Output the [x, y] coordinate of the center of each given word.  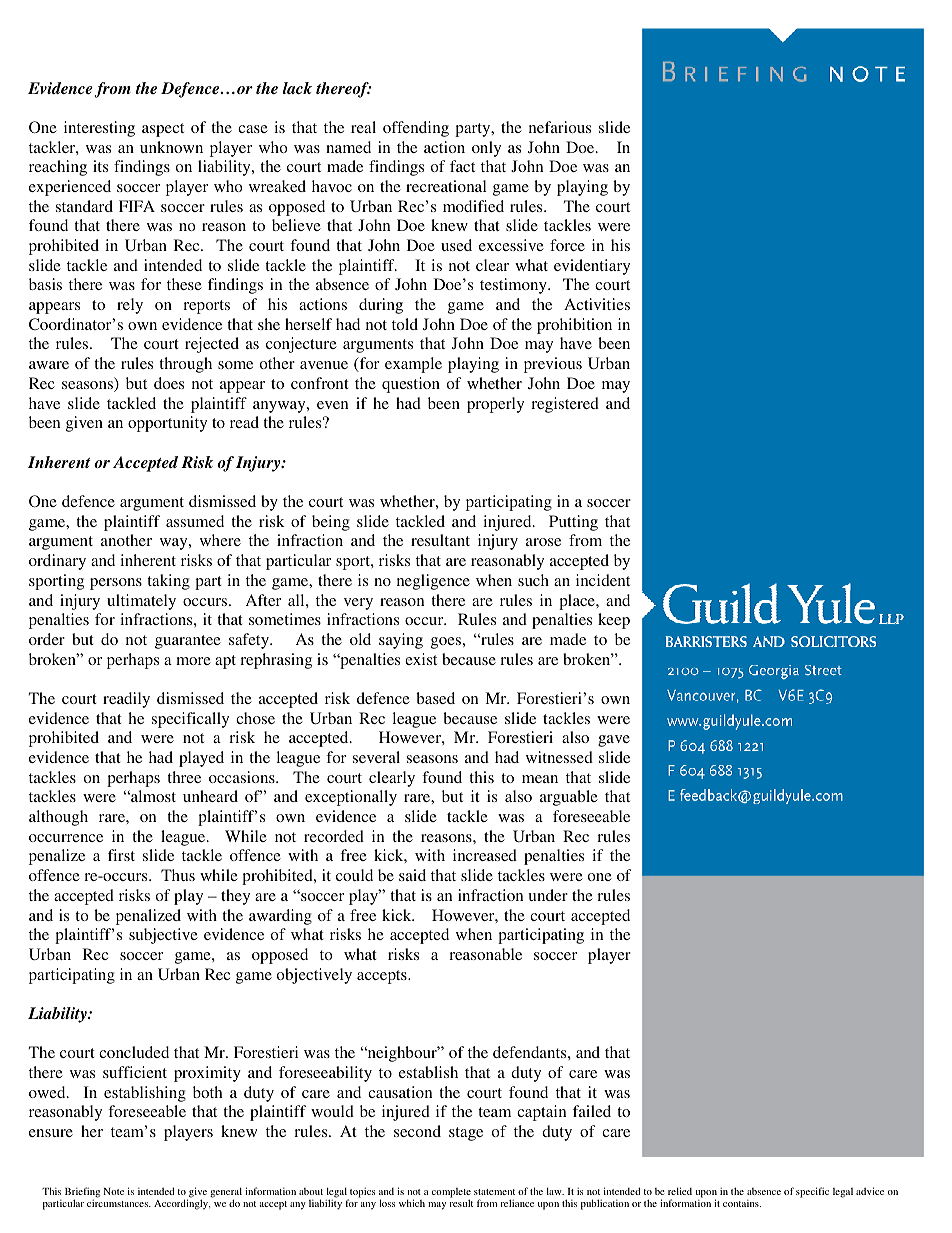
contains [742, 1203]
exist [421, 659]
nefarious [560, 127]
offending [416, 129]
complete [451, 1194]
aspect [163, 130]
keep [614, 621]
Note [113, 1191]
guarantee [188, 642]
